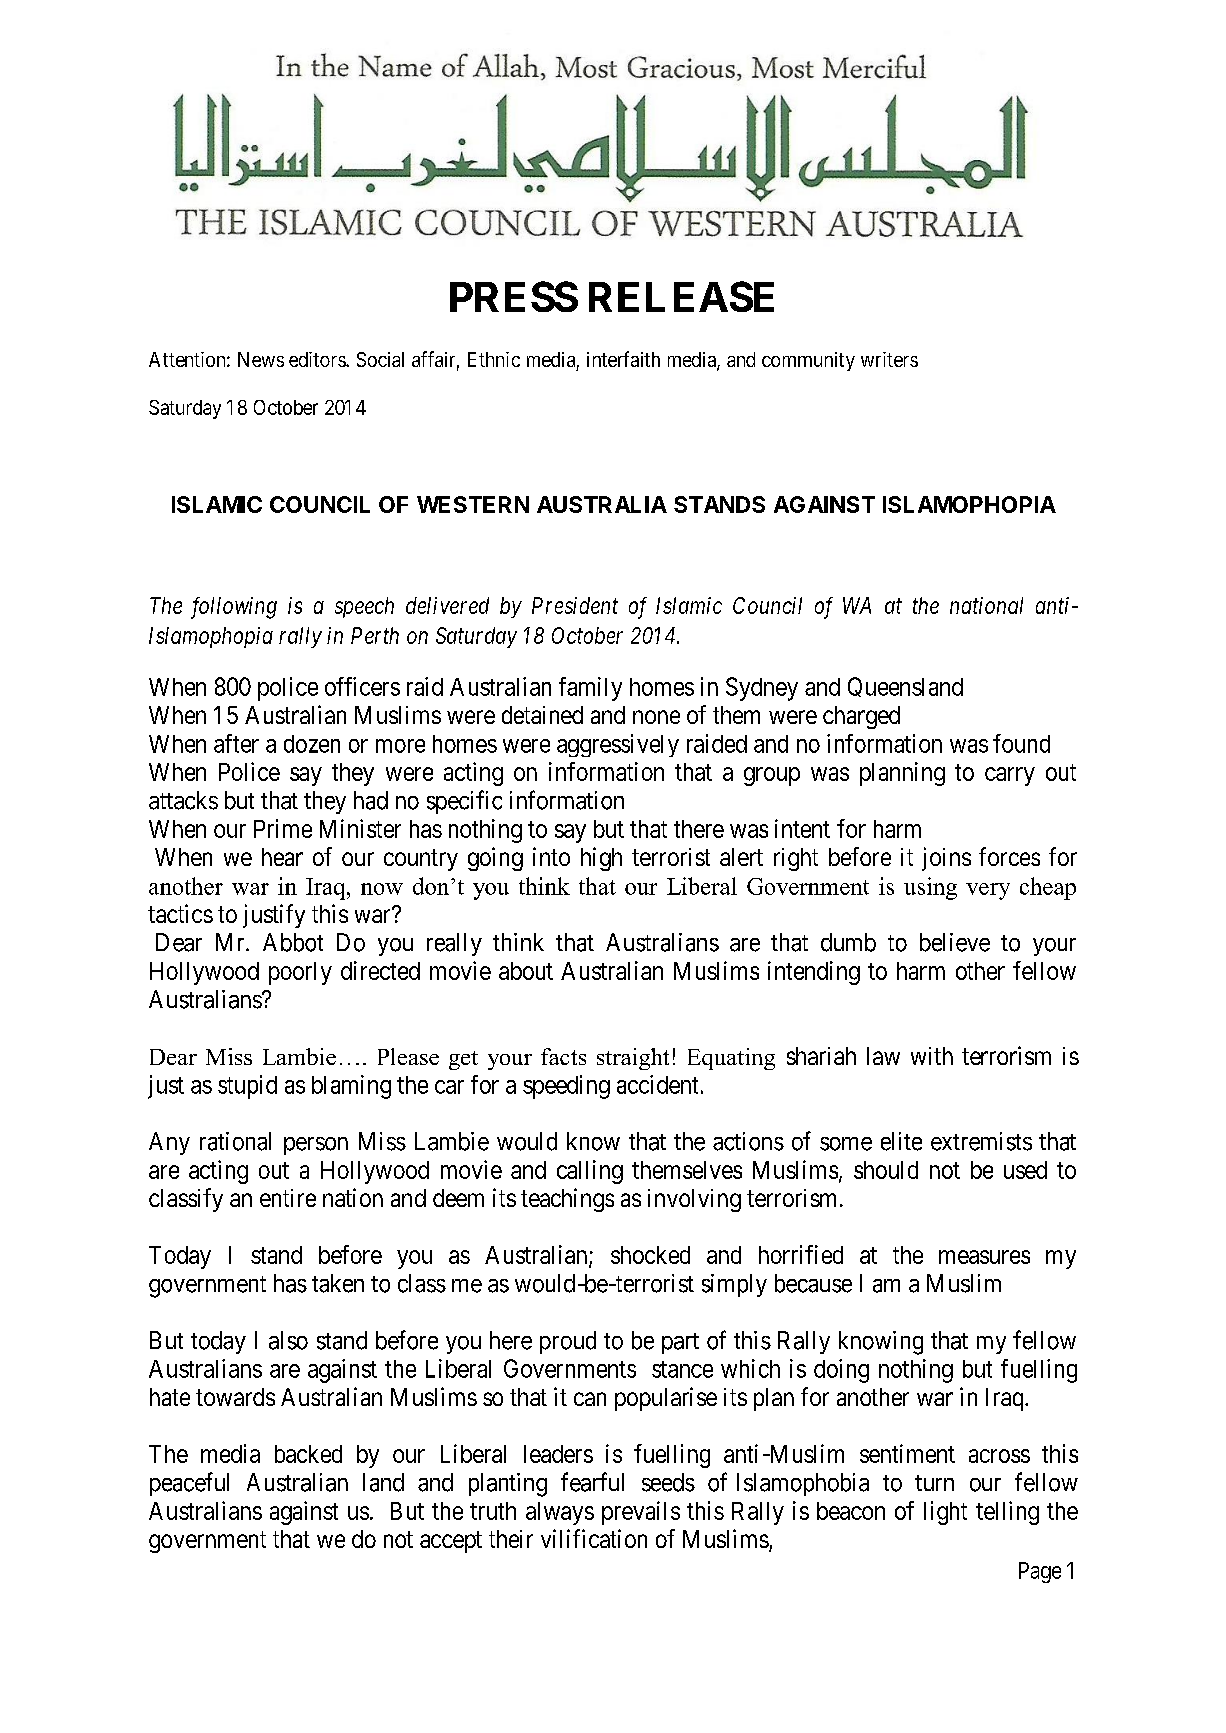 The width and height of the screenshot is (1226, 1733). What do you see at coordinates (889, 359) in the screenshot?
I see `writers` at bounding box center [889, 359].
